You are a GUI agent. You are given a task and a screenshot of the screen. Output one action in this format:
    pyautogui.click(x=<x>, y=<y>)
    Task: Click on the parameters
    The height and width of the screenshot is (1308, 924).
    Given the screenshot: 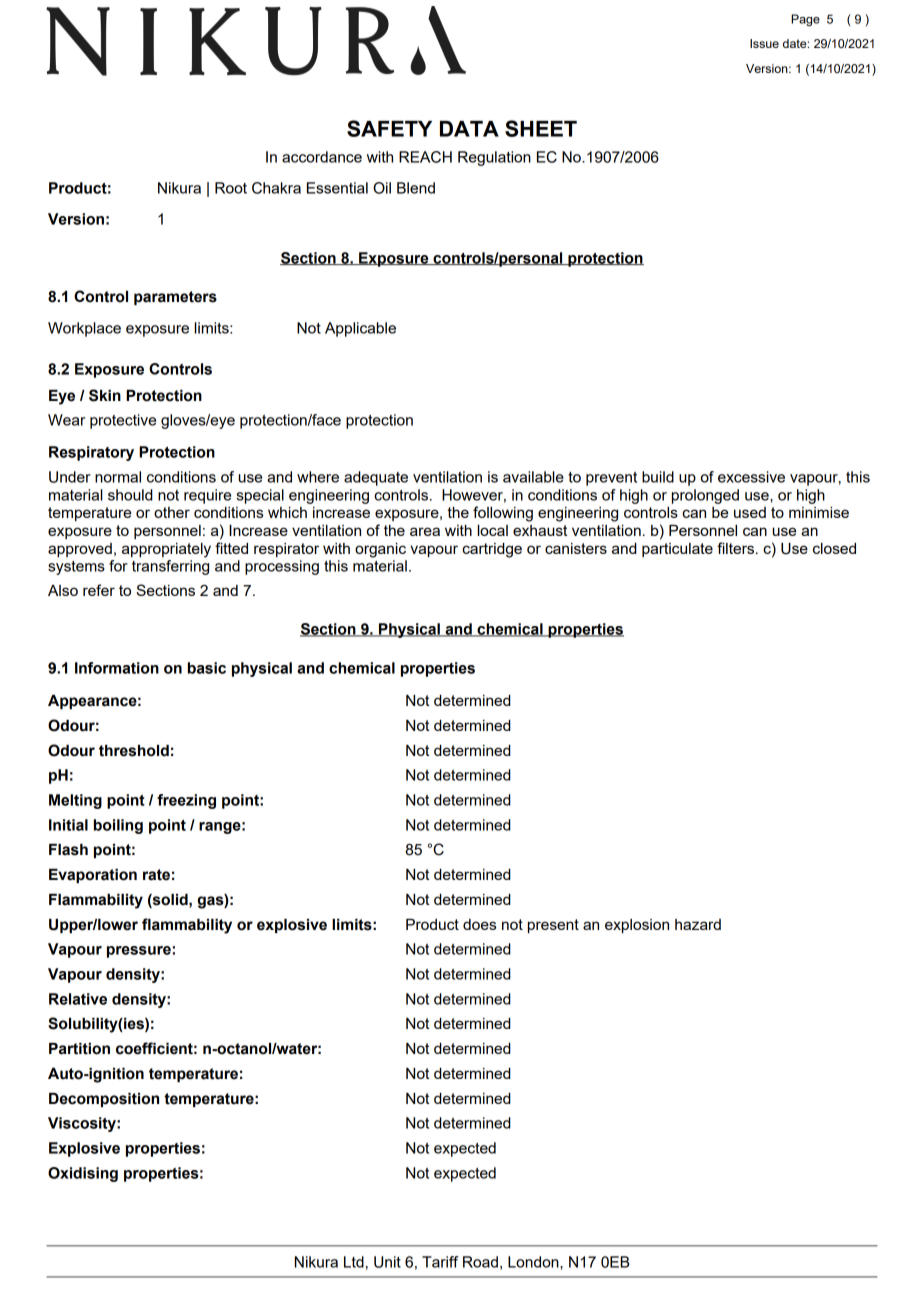 What is the action you would take?
    pyautogui.click(x=175, y=298)
